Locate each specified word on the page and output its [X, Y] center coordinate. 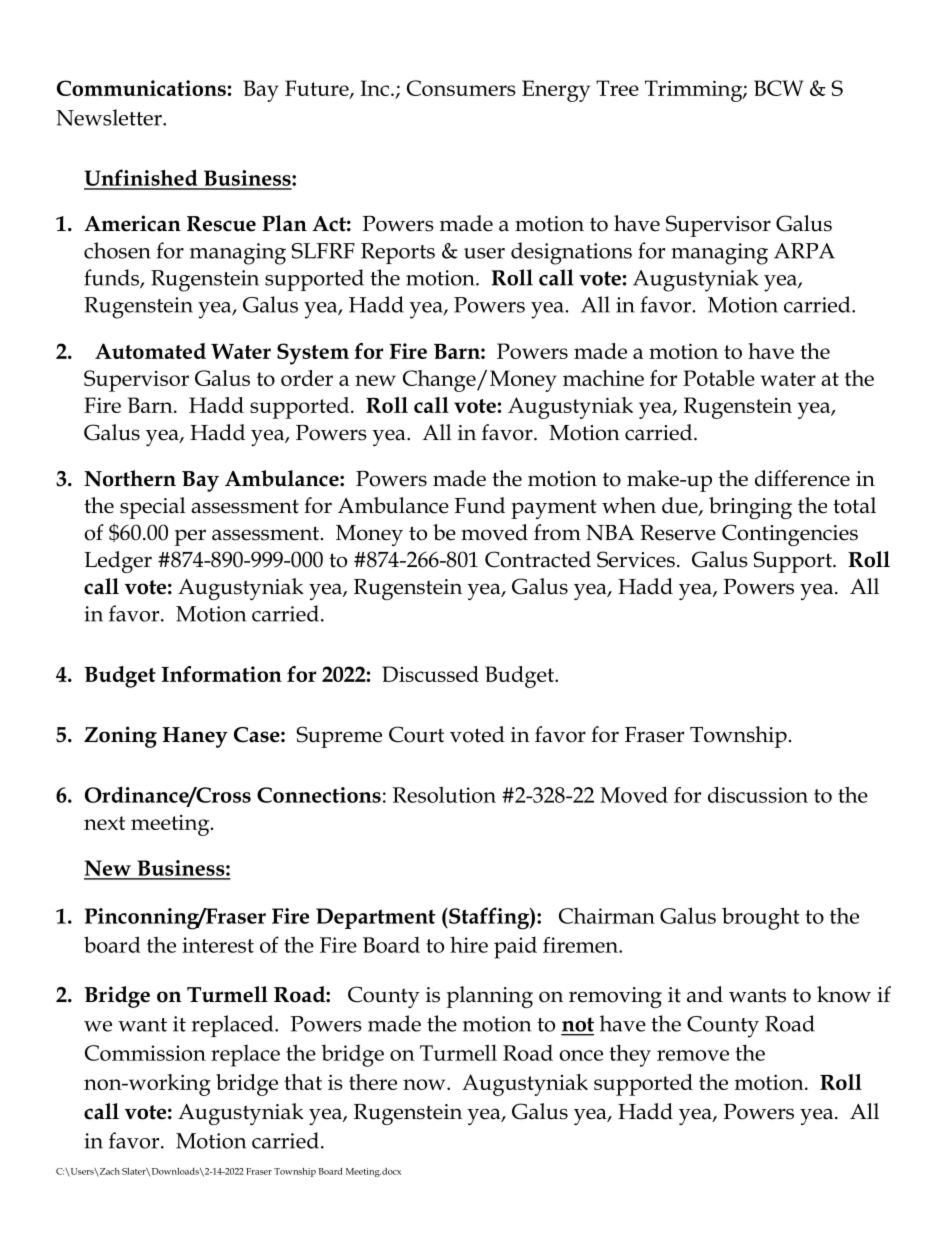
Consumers [461, 88]
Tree [617, 88]
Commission [145, 1053]
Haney [195, 737]
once [581, 1055]
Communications [141, 88]
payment [554, 509]
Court [416, 734]
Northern [130, 478]
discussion [758, 794]
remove [693, 1055]
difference [802, 478]
